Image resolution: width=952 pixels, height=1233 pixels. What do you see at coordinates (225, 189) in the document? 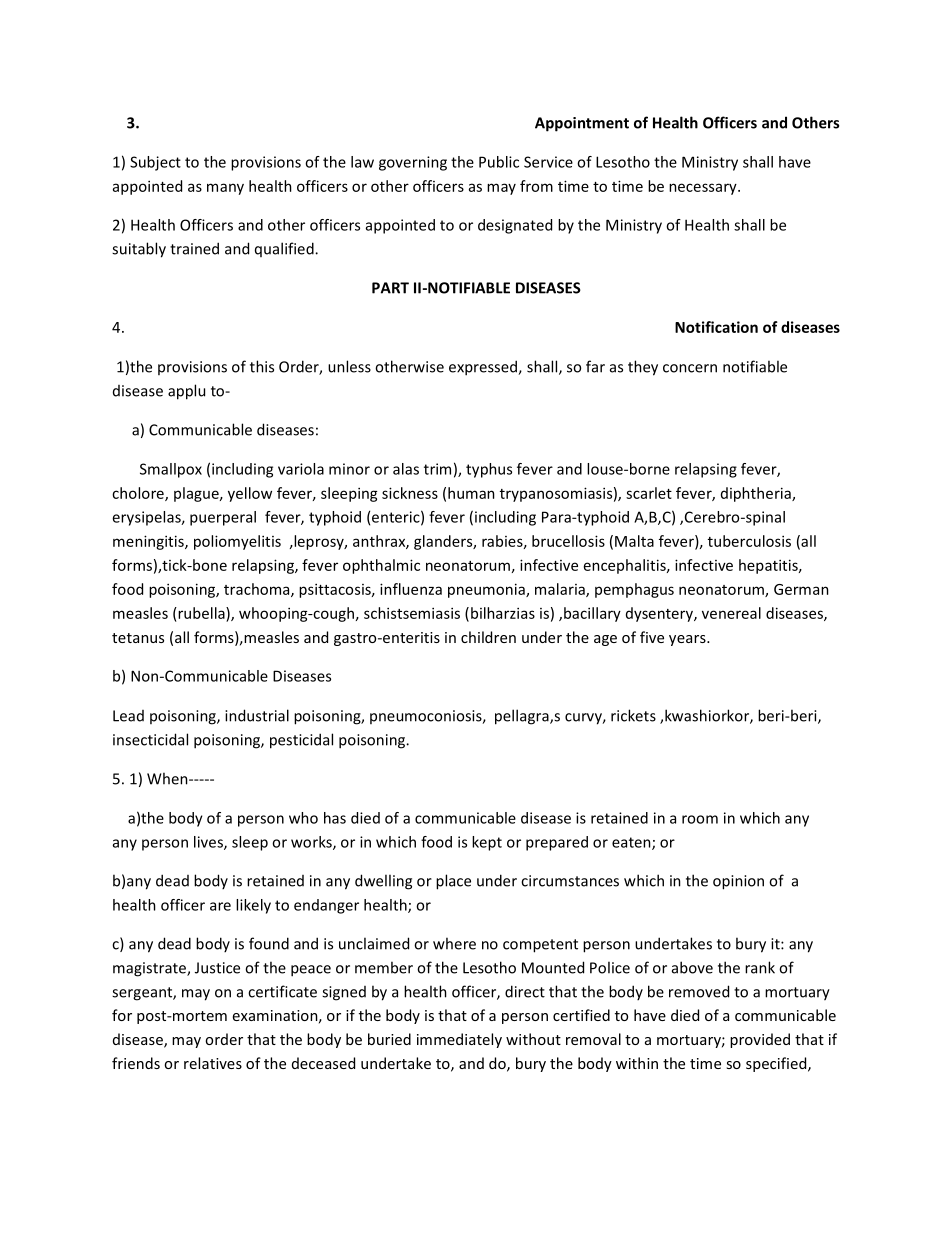
I see `many` at bounding box center [225, 189].
